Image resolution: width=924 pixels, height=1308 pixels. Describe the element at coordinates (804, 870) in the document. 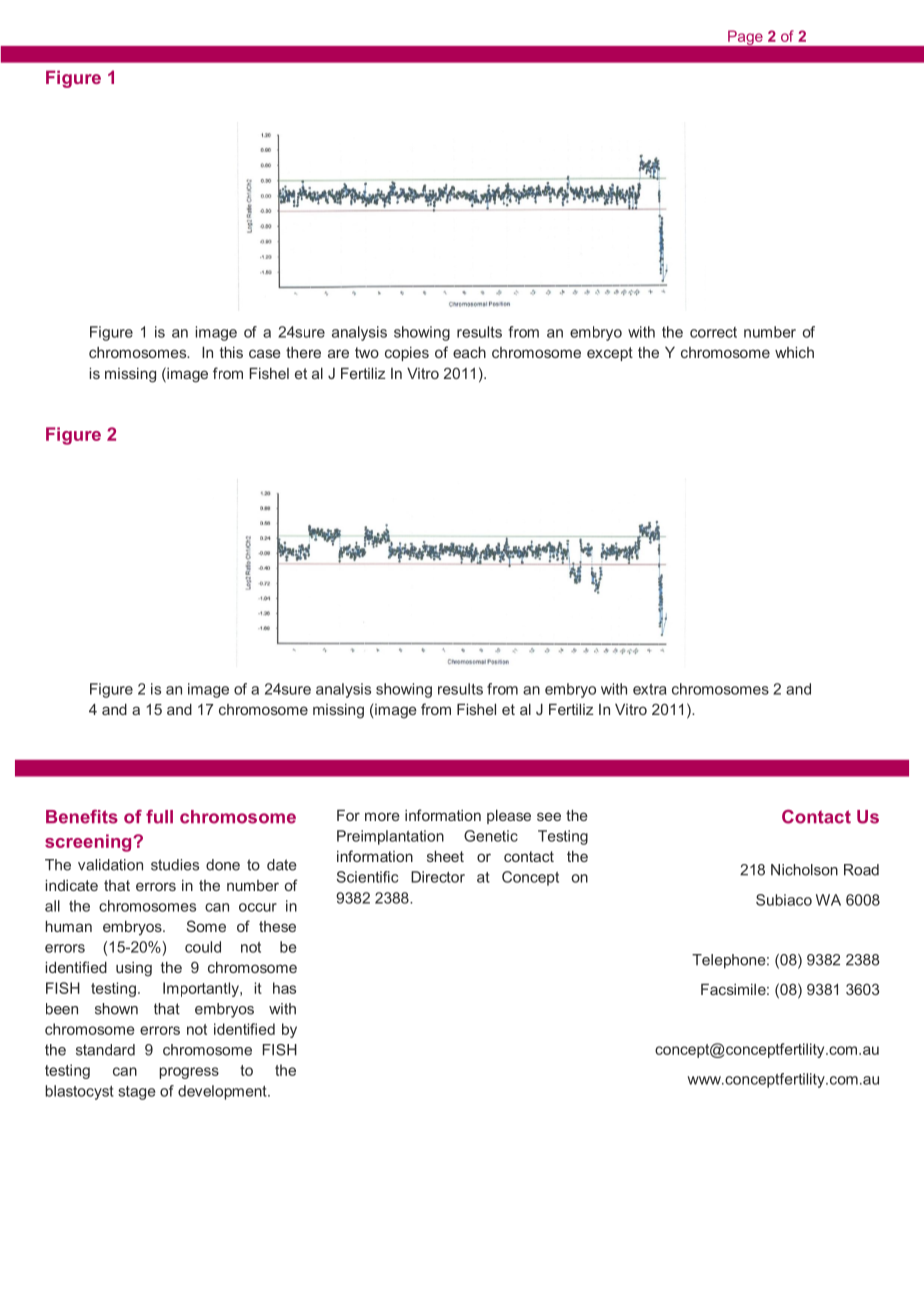

I see `Nicholson` at that location.
